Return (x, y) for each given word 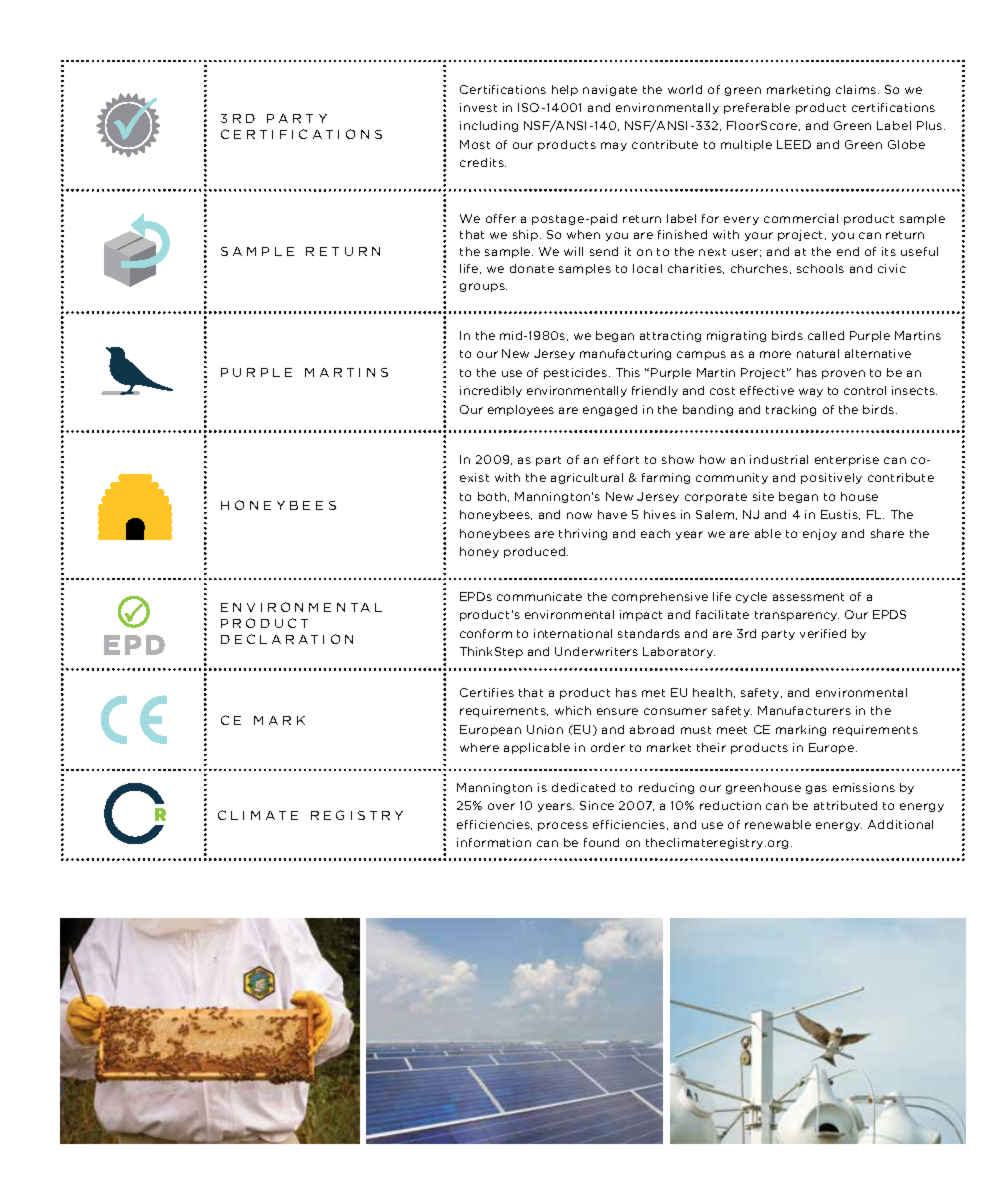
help (565, 90)
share (887, 533)
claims (856, 89)
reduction (730, 805)
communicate (539, 596)
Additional (900, 824)
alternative (878, 353)
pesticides (577, 373)
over (501, 806)
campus (701, 355)
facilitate (722, 614)
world (685, 89)
